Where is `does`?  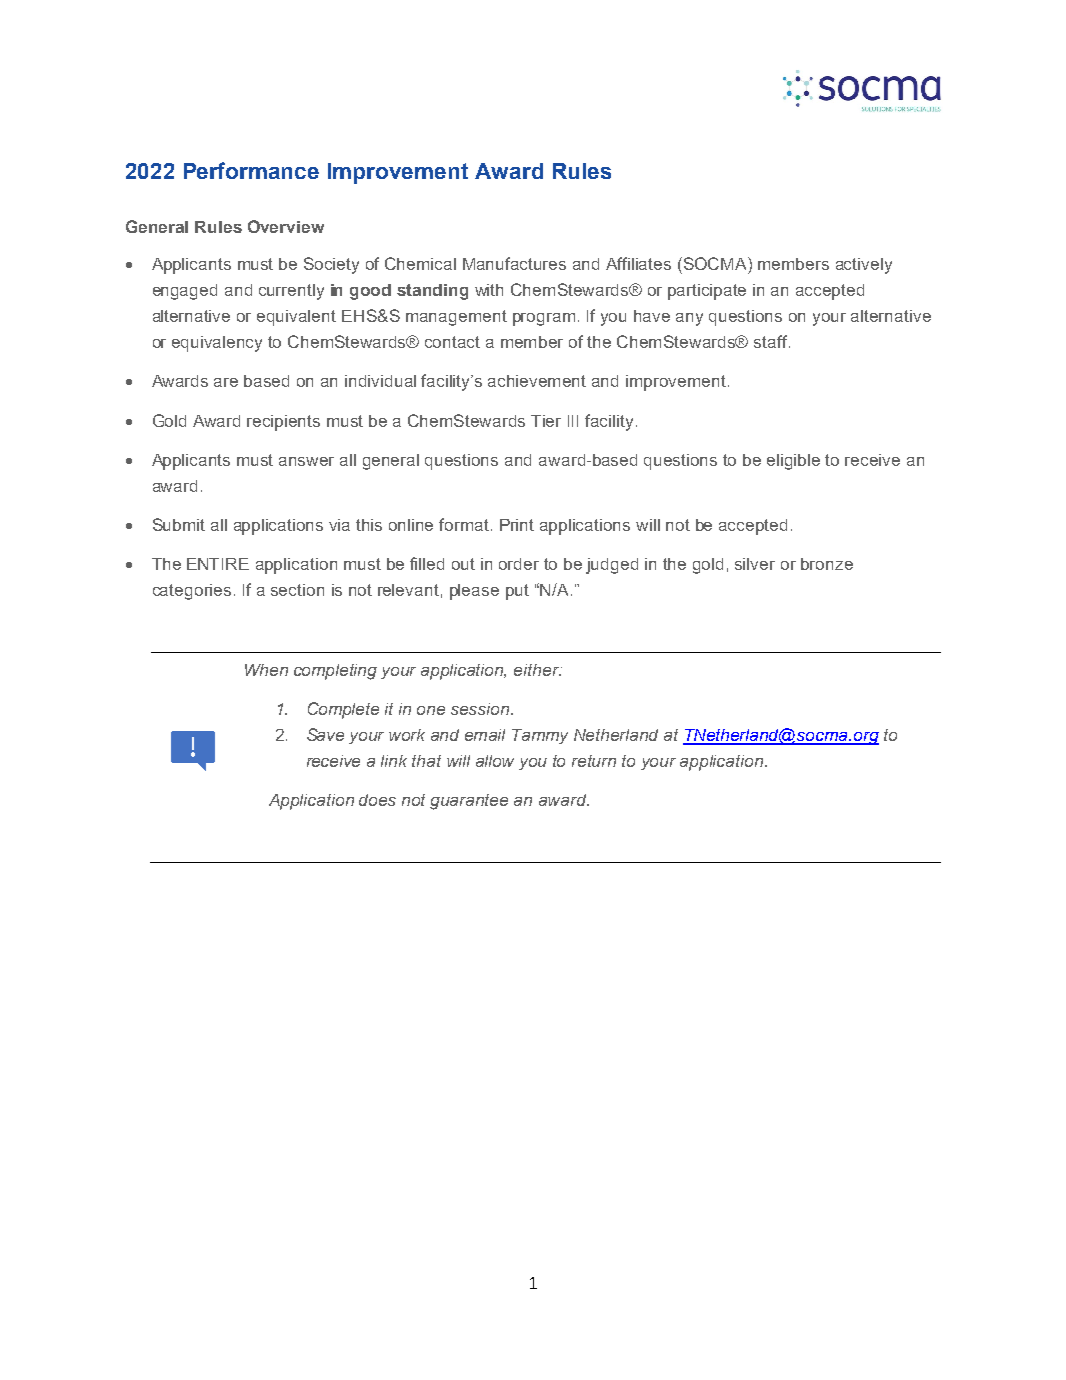
does is located at coordinates (377, 800).
